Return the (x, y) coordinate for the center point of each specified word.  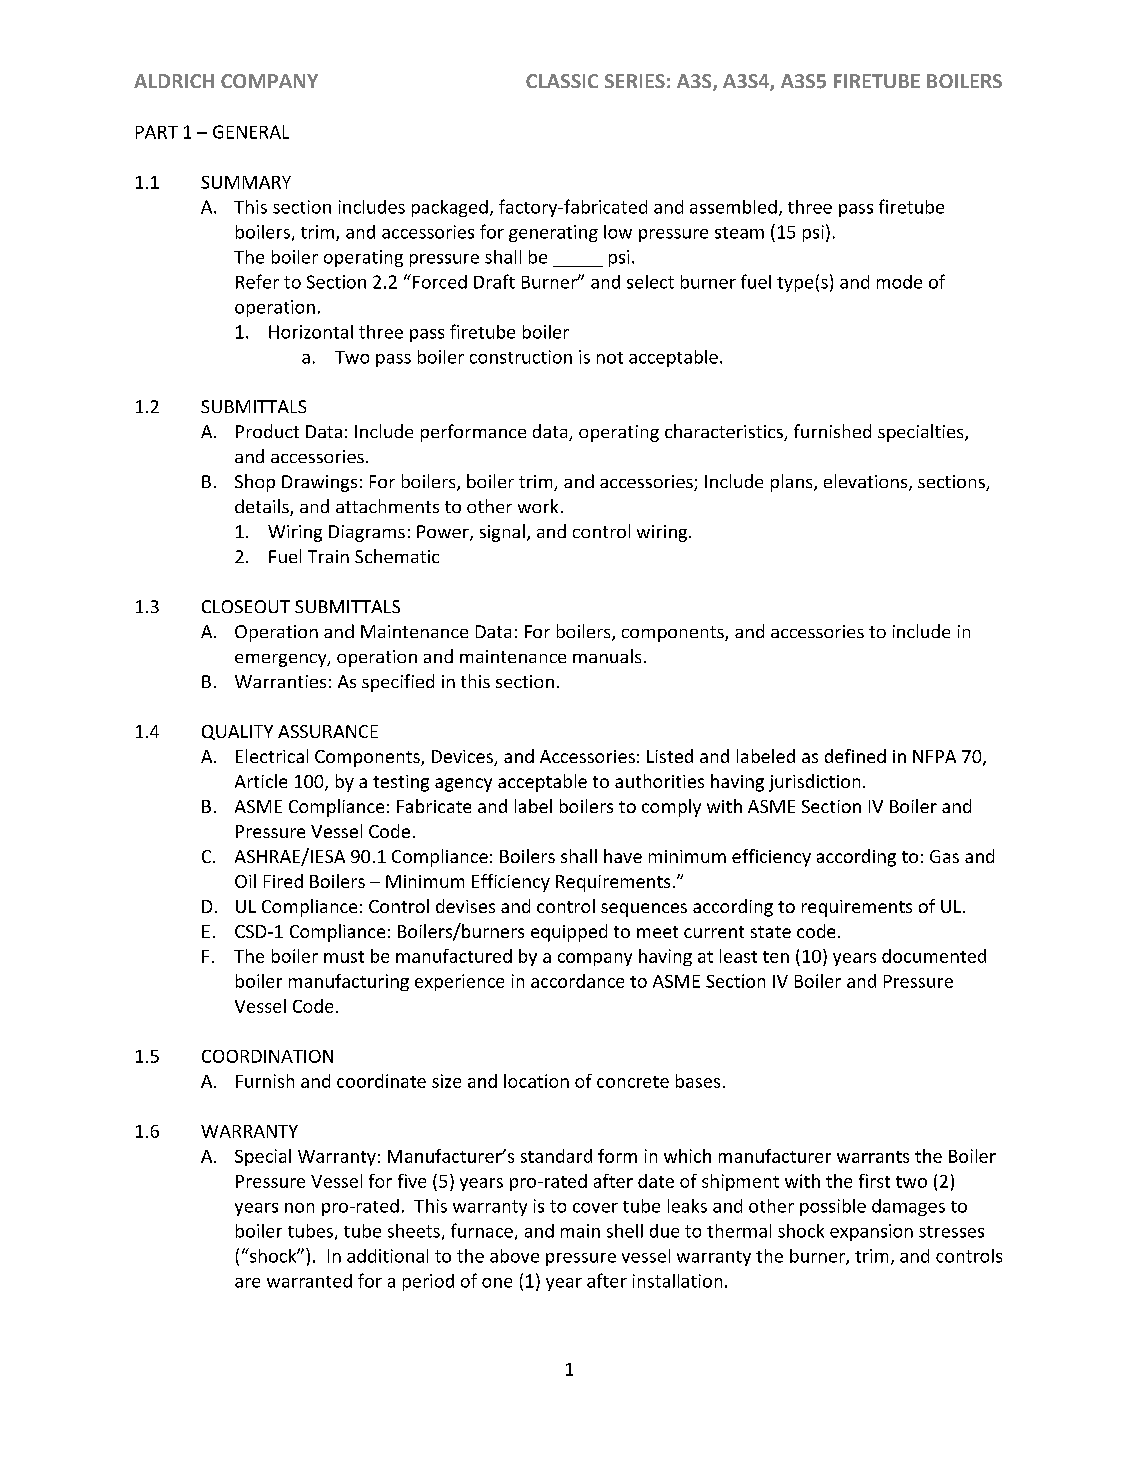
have (623, 856)
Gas (944, 856)
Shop (255, 483)
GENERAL (251, 132)
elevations (867, 482)
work (538, 506)
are (247, 1283)
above (514, 1256)
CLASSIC (562, 81)
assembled (733, 207)
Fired (283, 881)
